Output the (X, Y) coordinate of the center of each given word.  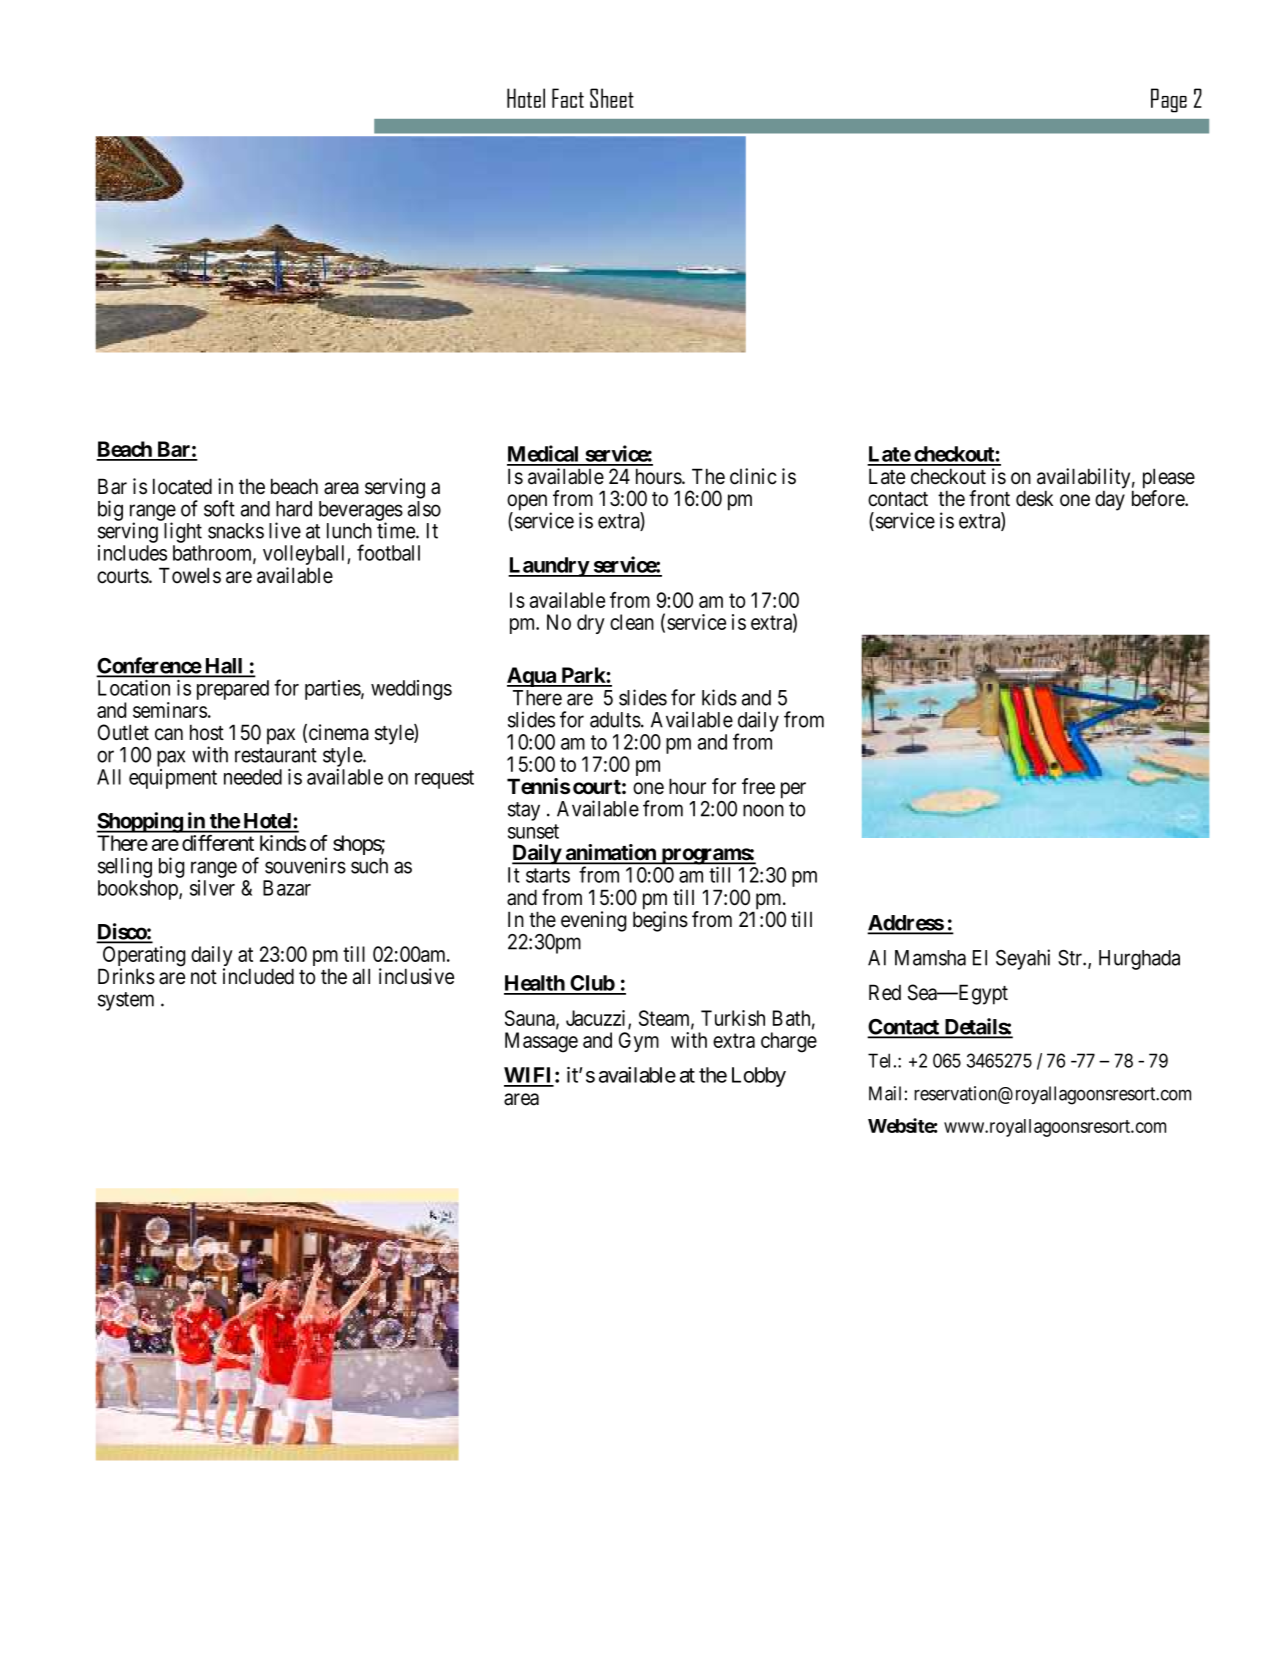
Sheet (612, 98)
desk (1034, 498)
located (182, 486)
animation (610, 853)
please (1169, 479)
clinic (753, 476)
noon (763, 810)
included (258, 976)
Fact (568, 98)
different (218, 843)
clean (632, 622)
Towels (190, 575)
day (1110, 500)
